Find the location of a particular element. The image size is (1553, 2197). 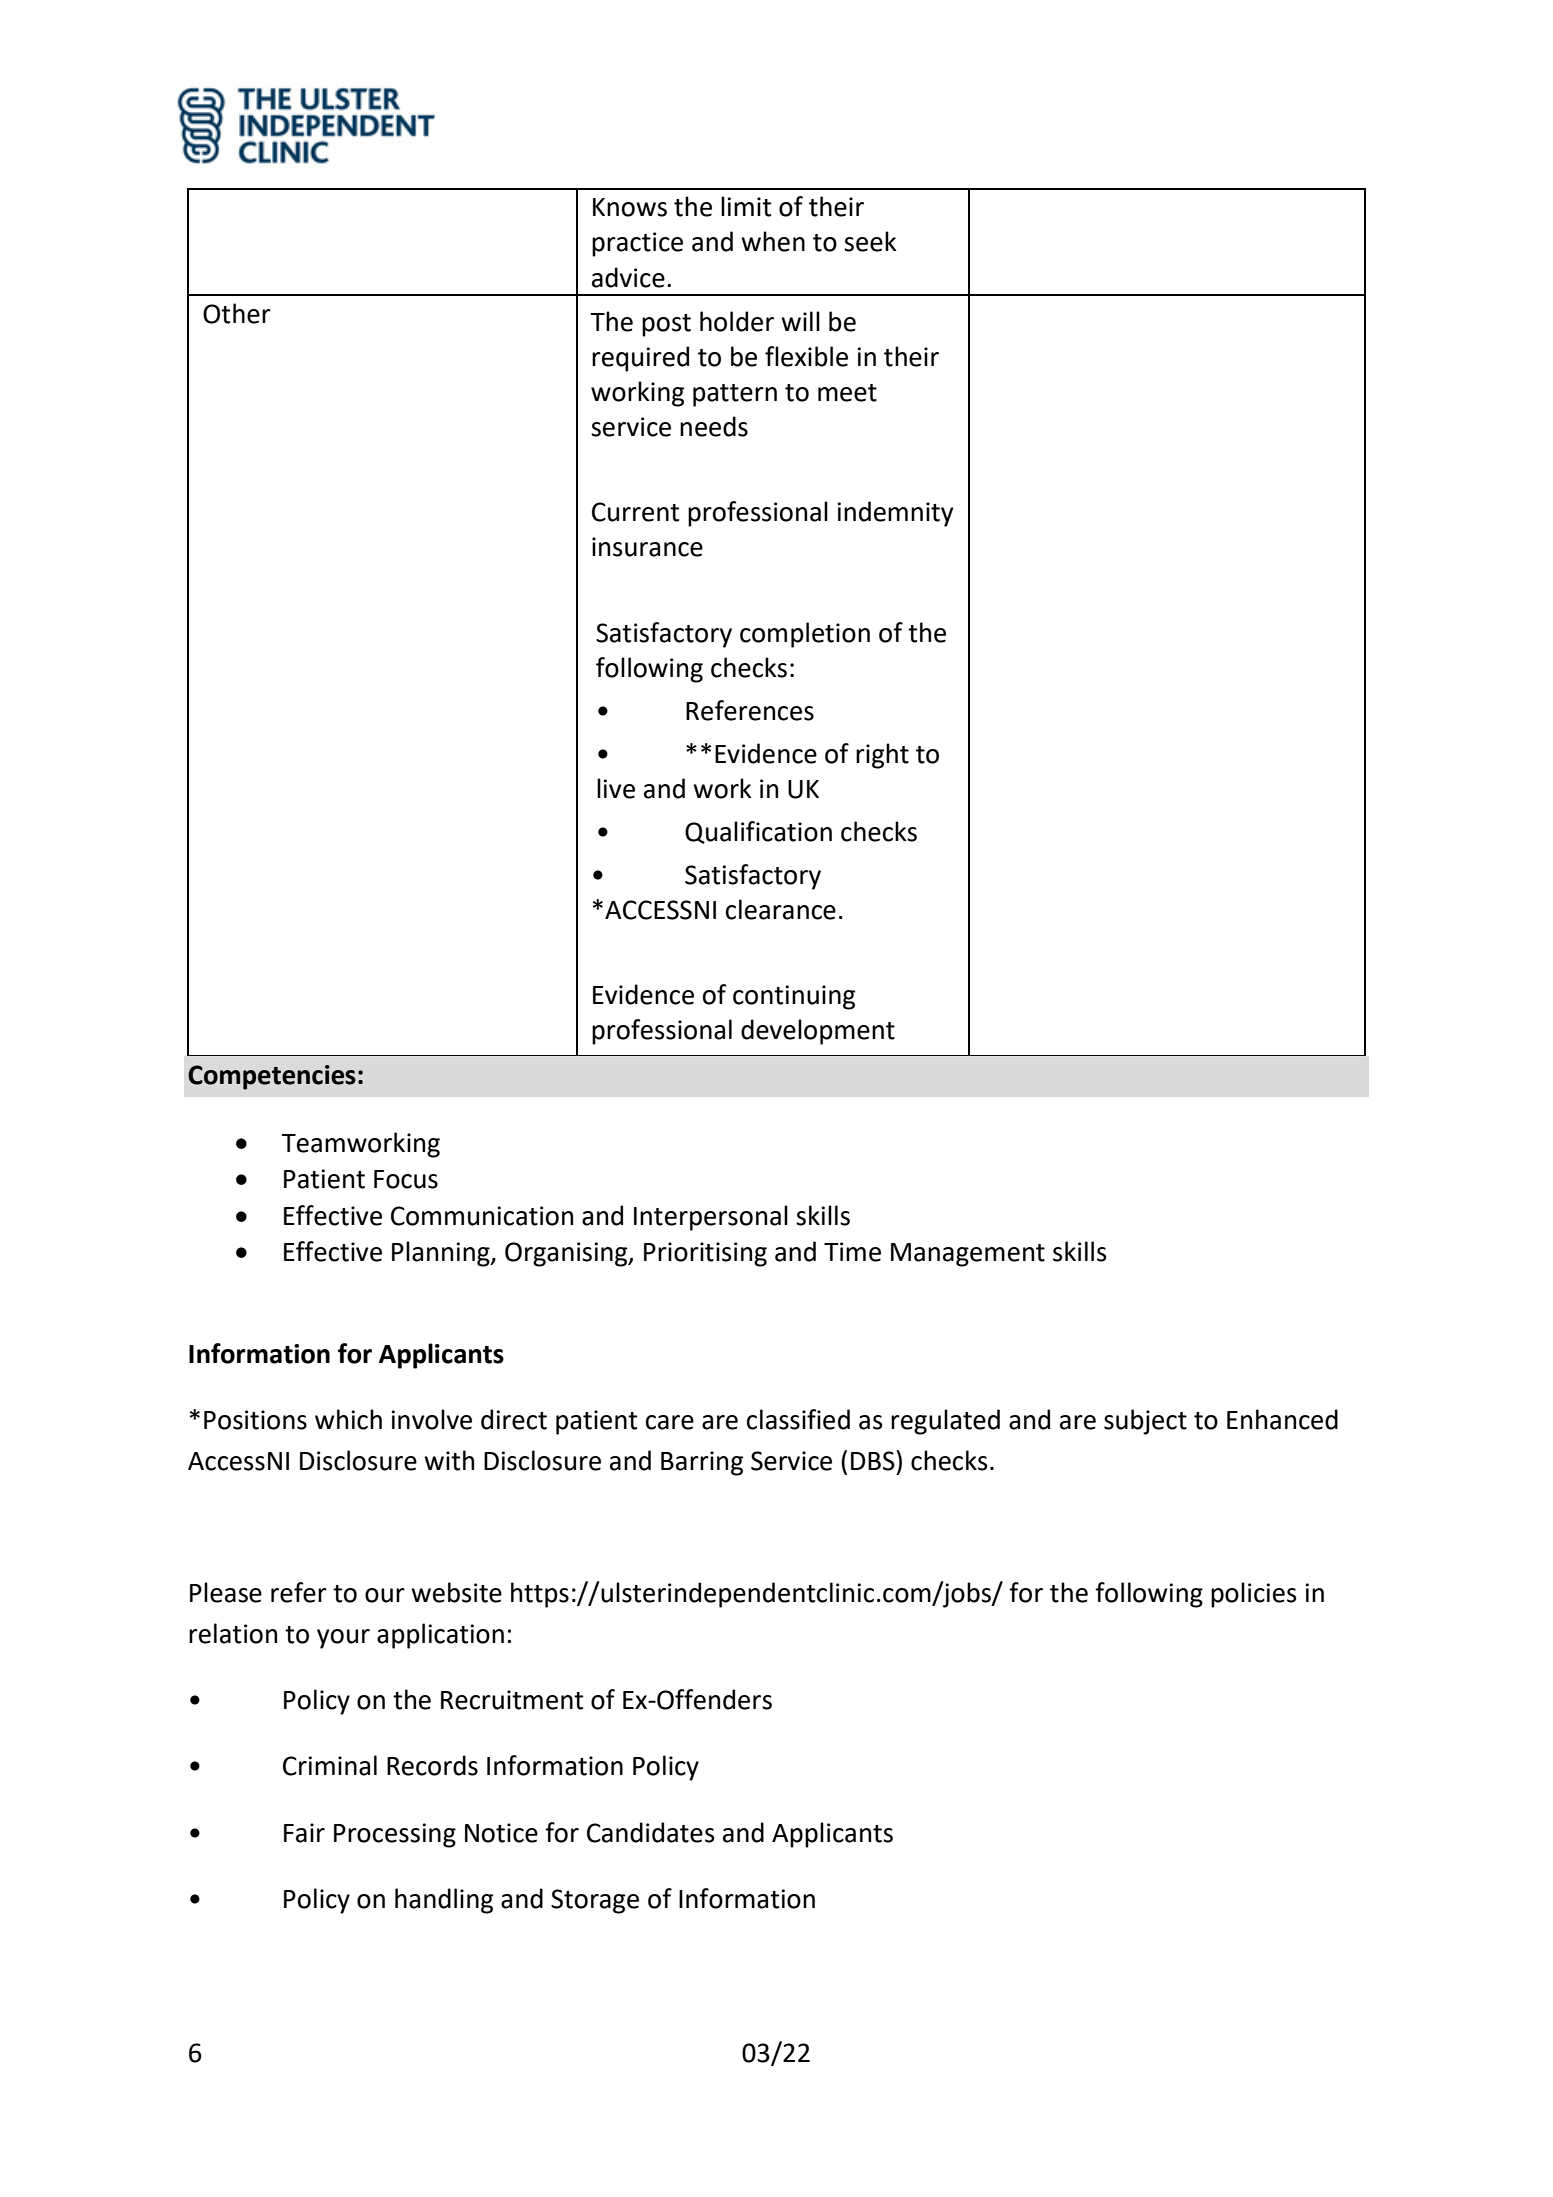

when is located at coordinates (773, 241).
